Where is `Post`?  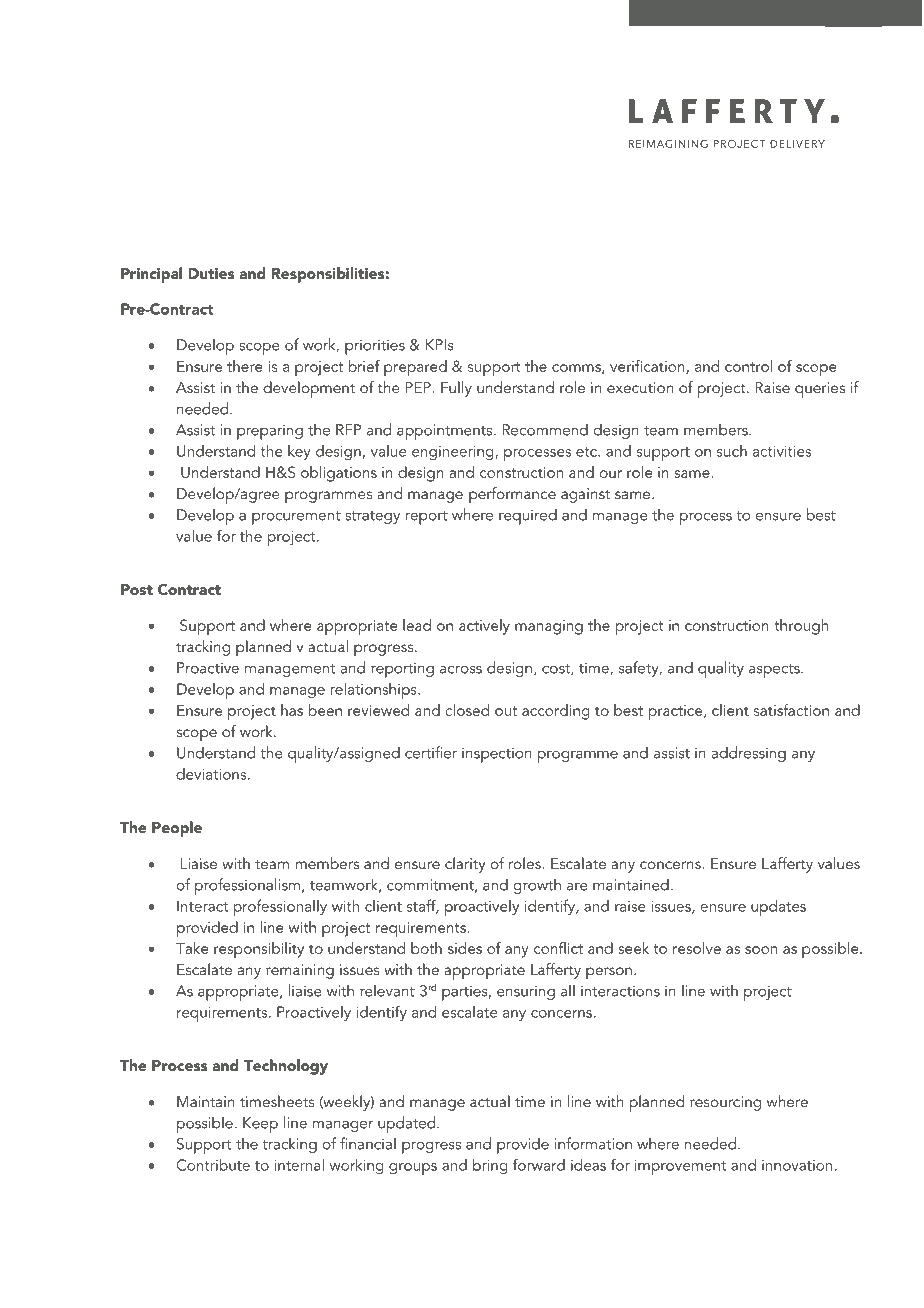 Post is located at coordinates (137, 589).
